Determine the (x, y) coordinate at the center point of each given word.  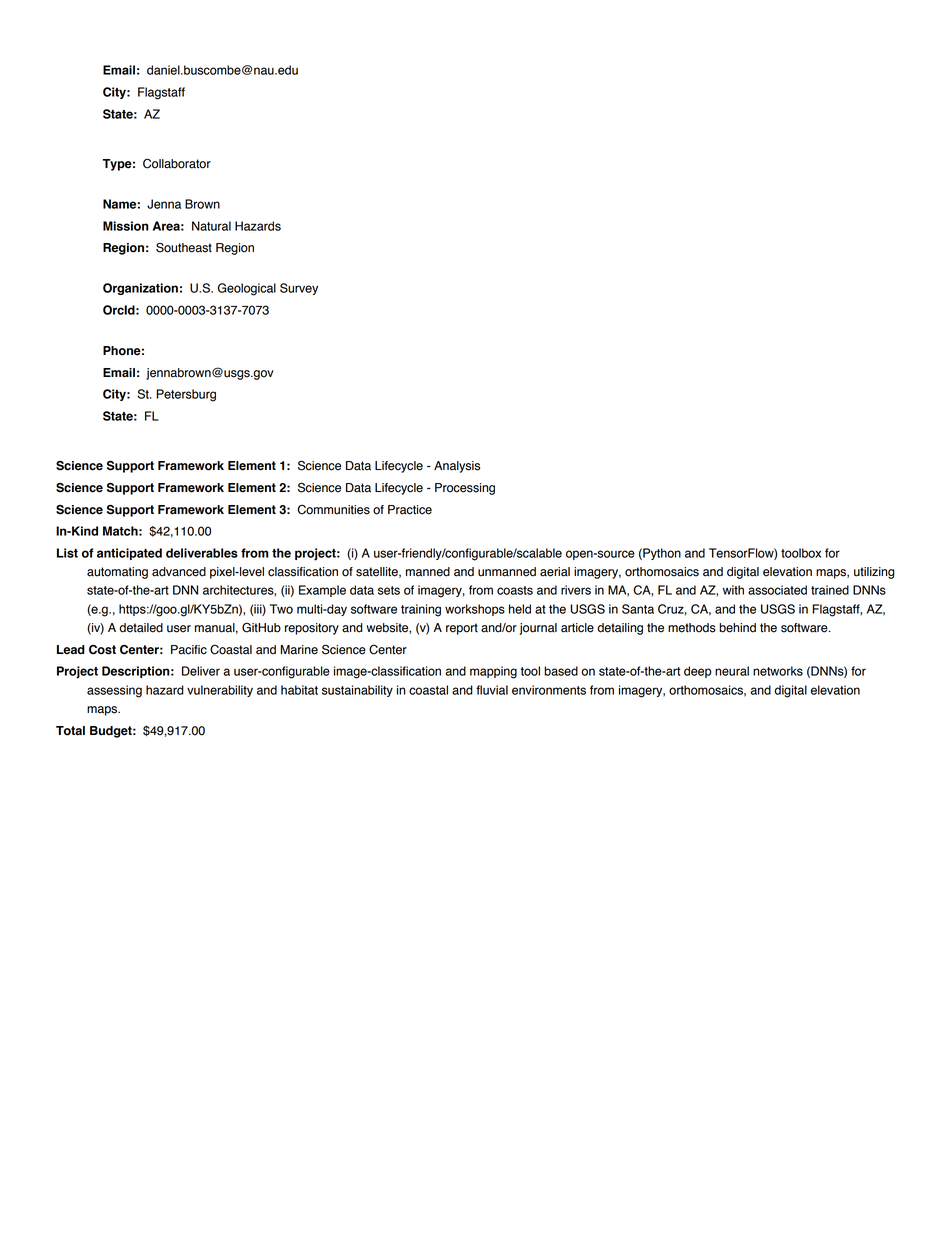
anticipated (129, 554)
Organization (140, 289)
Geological (247, 289)
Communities (333, 509)
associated (777, 590)
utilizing (874, 573)
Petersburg (186, 395)
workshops (475, 610)
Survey (299, 289)
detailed (141, 628)
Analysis (457, 467)
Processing (465, 489)
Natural (211, 226)
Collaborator (177, 163)
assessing (114, 691)
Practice (410, 510)
